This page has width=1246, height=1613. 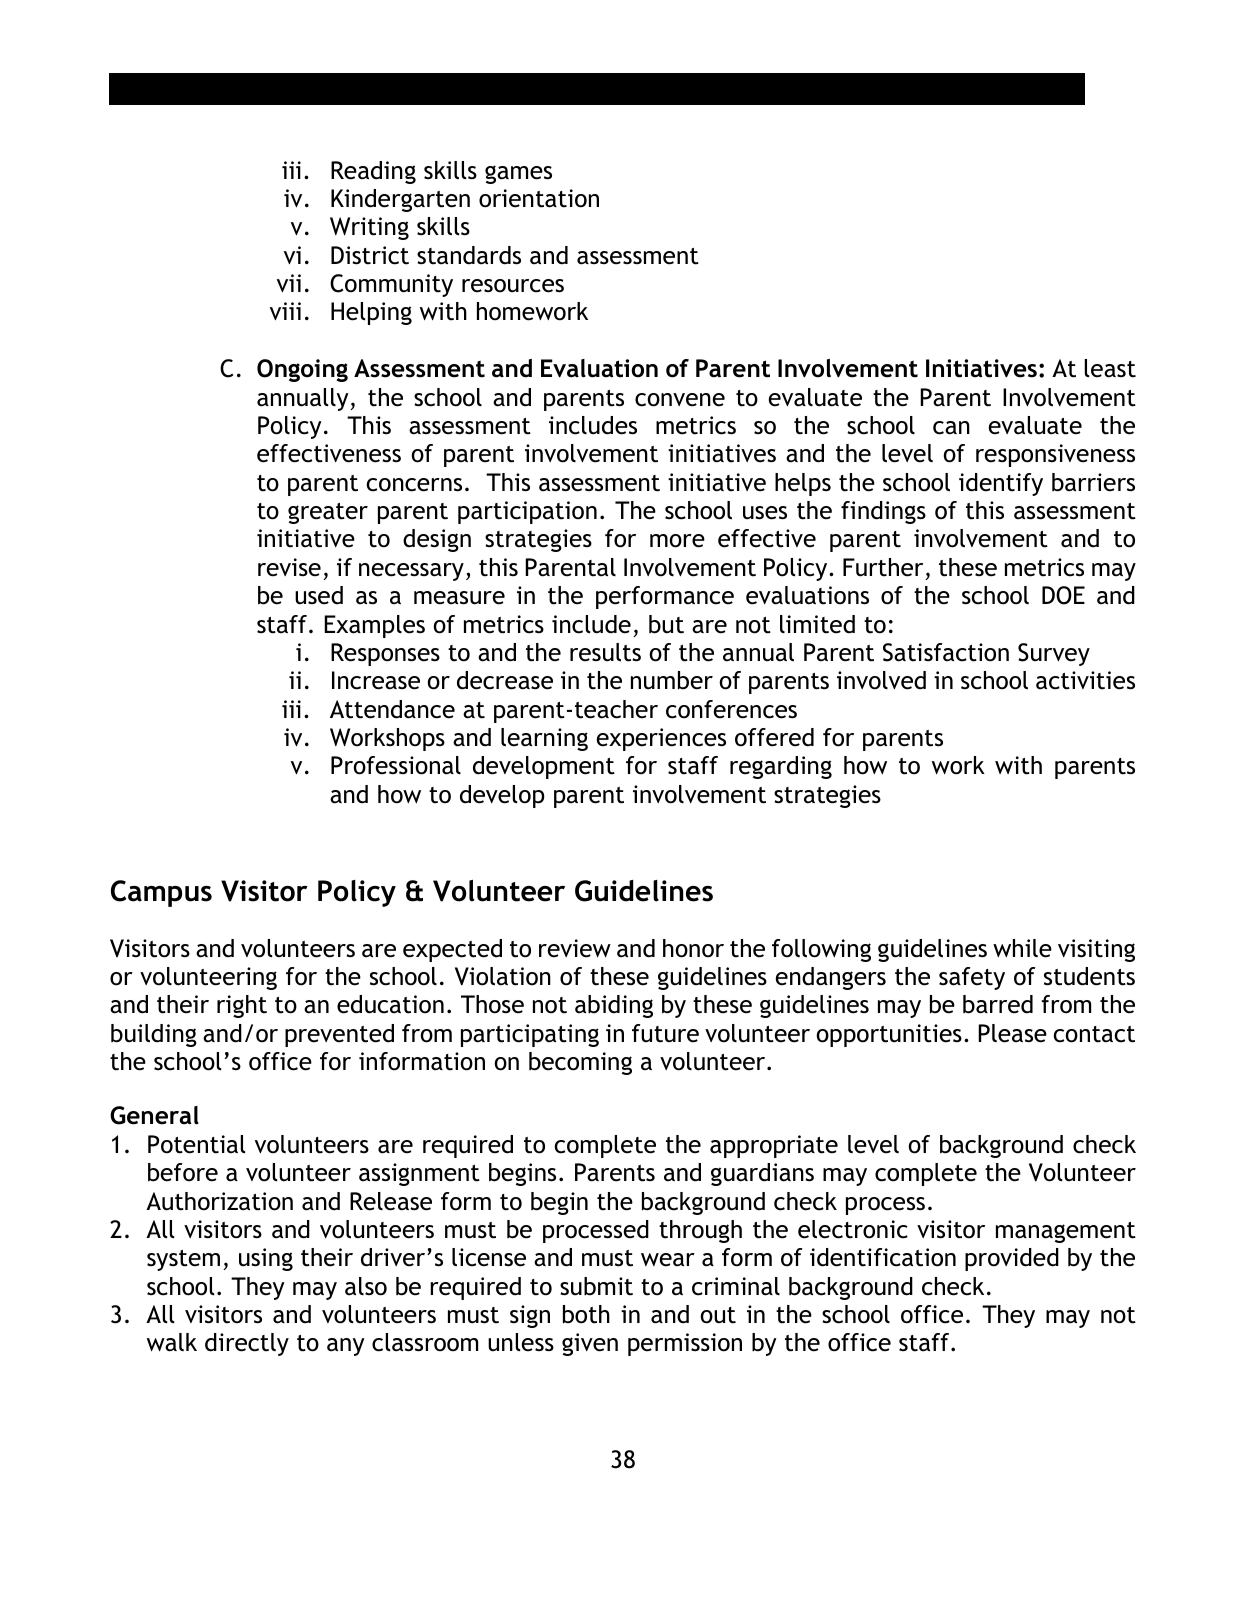 What do you see at coordinates (247, 1344) in the page?
I see `directly` at bounding box center [247, 1344].
